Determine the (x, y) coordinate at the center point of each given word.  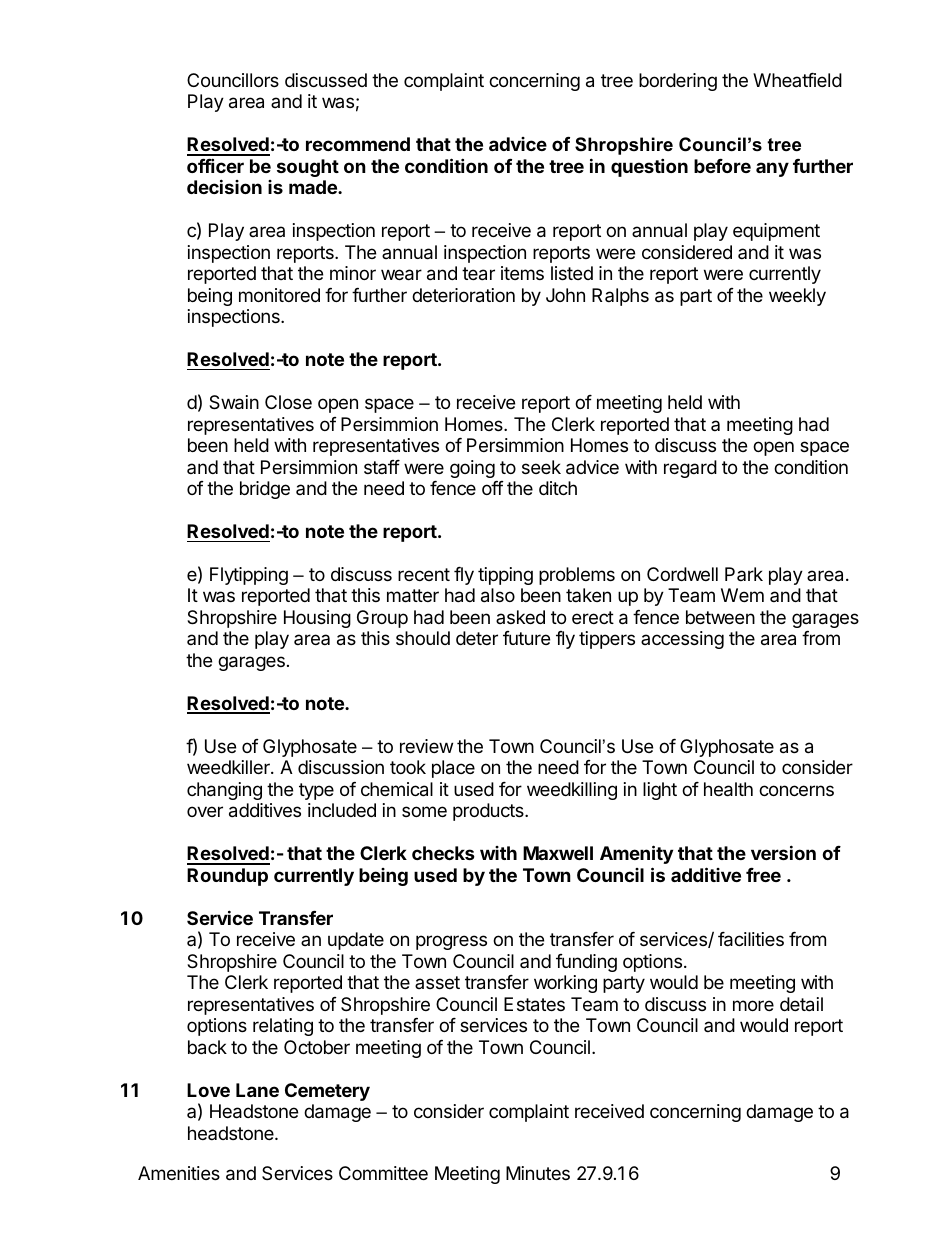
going (472, 469)
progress (451, 942)
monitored (279, 295)
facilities (751, 939)
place (453, 769)
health (728, 789)
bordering (678, 82)
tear (478, 274)
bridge (265, 490)
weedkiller (229, 767)
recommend (358, 144)
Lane (257, 1090)
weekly (797, 297)
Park (744, 574)
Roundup (227, 877)
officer (215, 165)
